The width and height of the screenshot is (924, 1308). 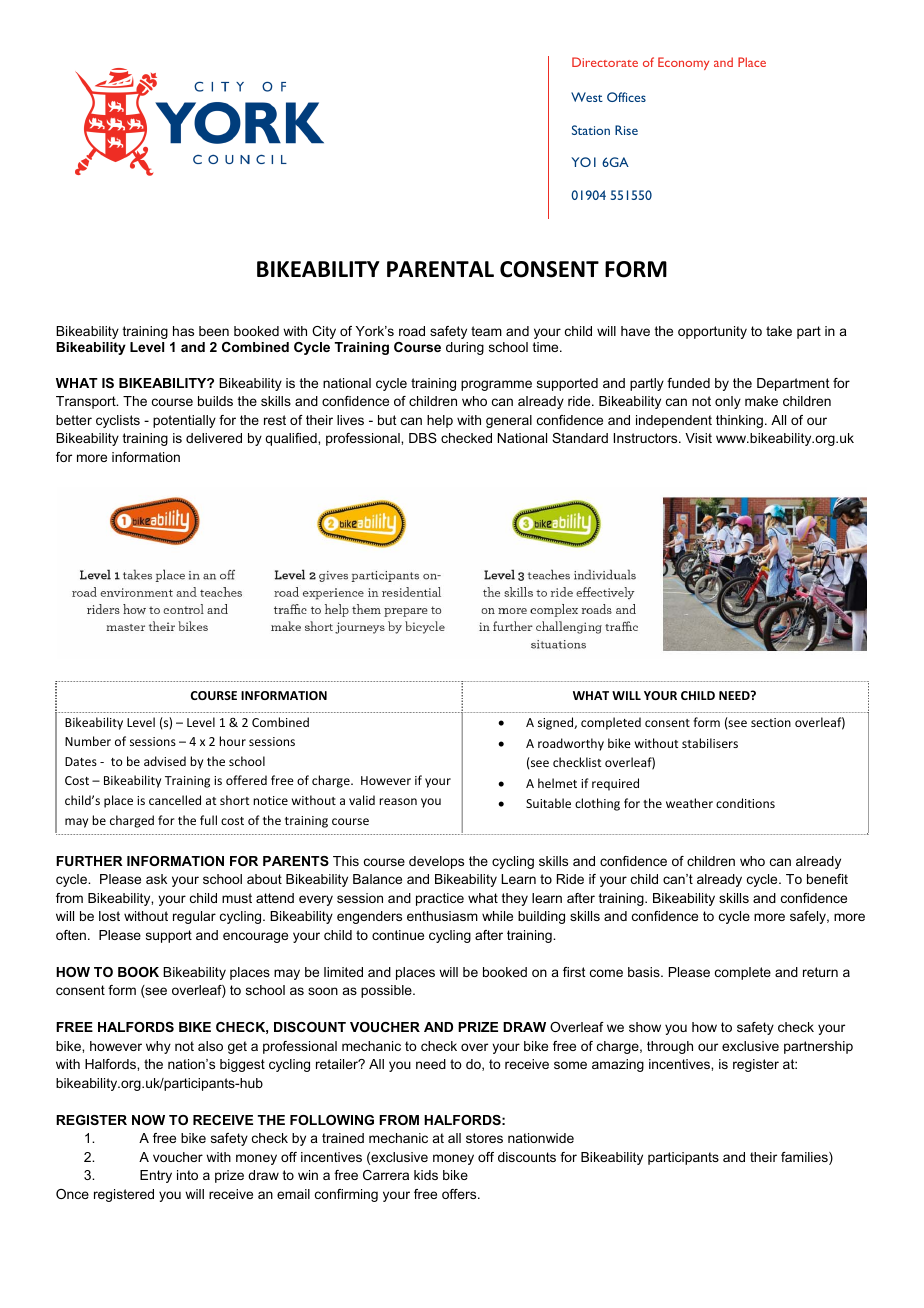 What do you see at coordinates (683, 63) in the screenshot?
I see `Economy` at bounding box center [683, 63].
